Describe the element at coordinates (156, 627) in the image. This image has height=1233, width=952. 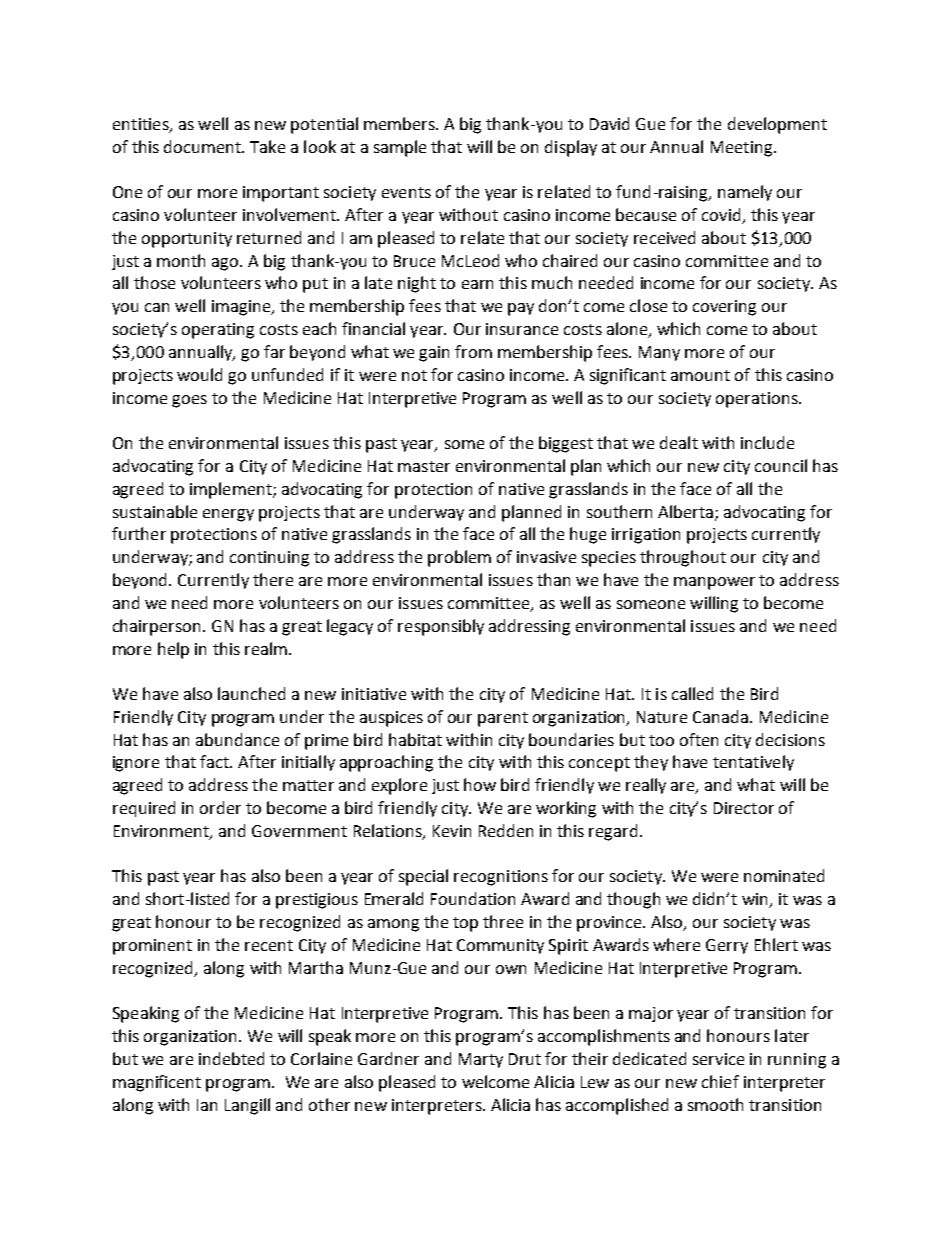
I see `chairperson` at that location.
